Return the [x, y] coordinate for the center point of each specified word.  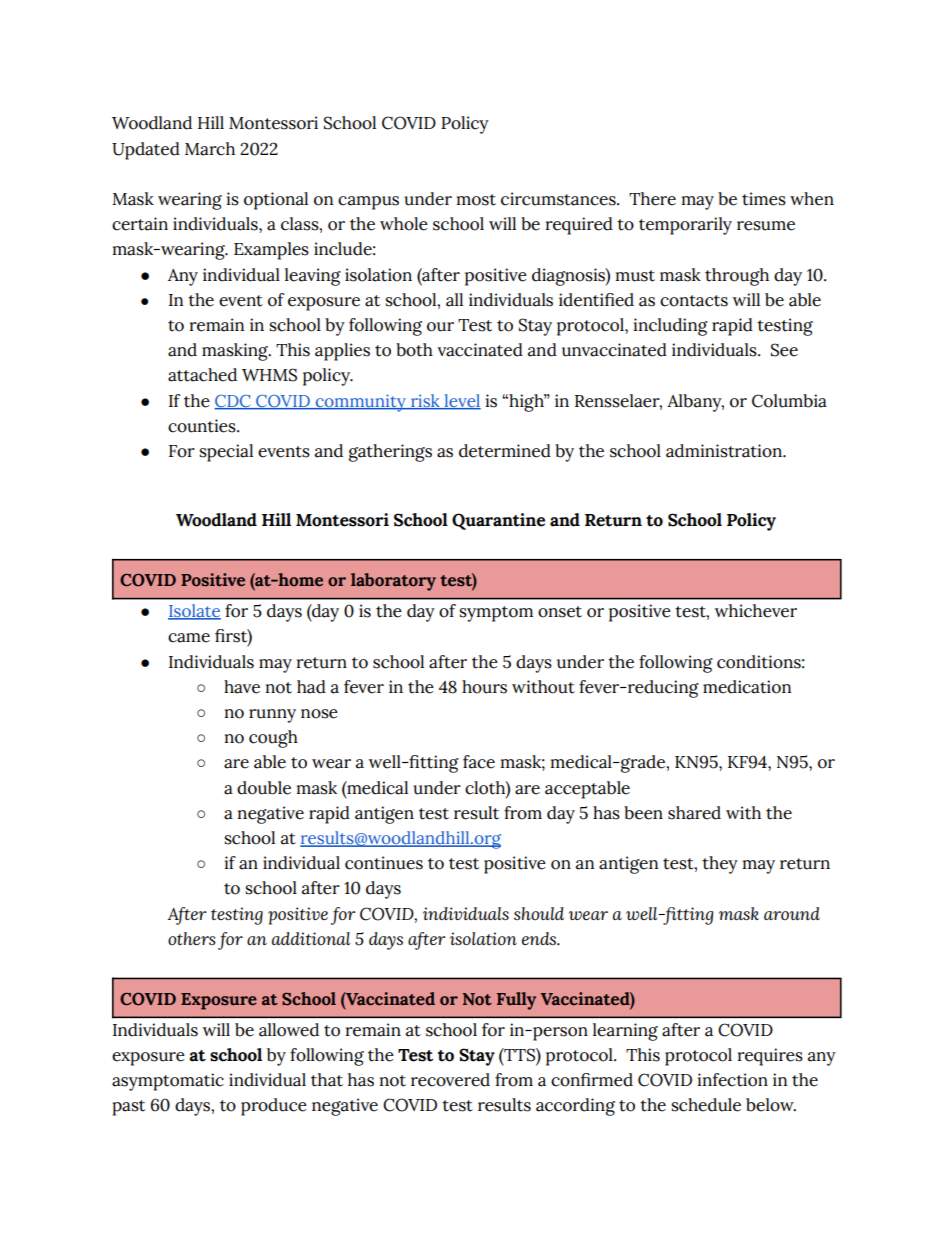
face [479, 762]
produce [274, 1107]
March [210, 149]
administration [725, 451]
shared [694, 813]
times [764, 199]
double [264, 788]
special [226, 453]
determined [505, 451]
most [476, 200]
